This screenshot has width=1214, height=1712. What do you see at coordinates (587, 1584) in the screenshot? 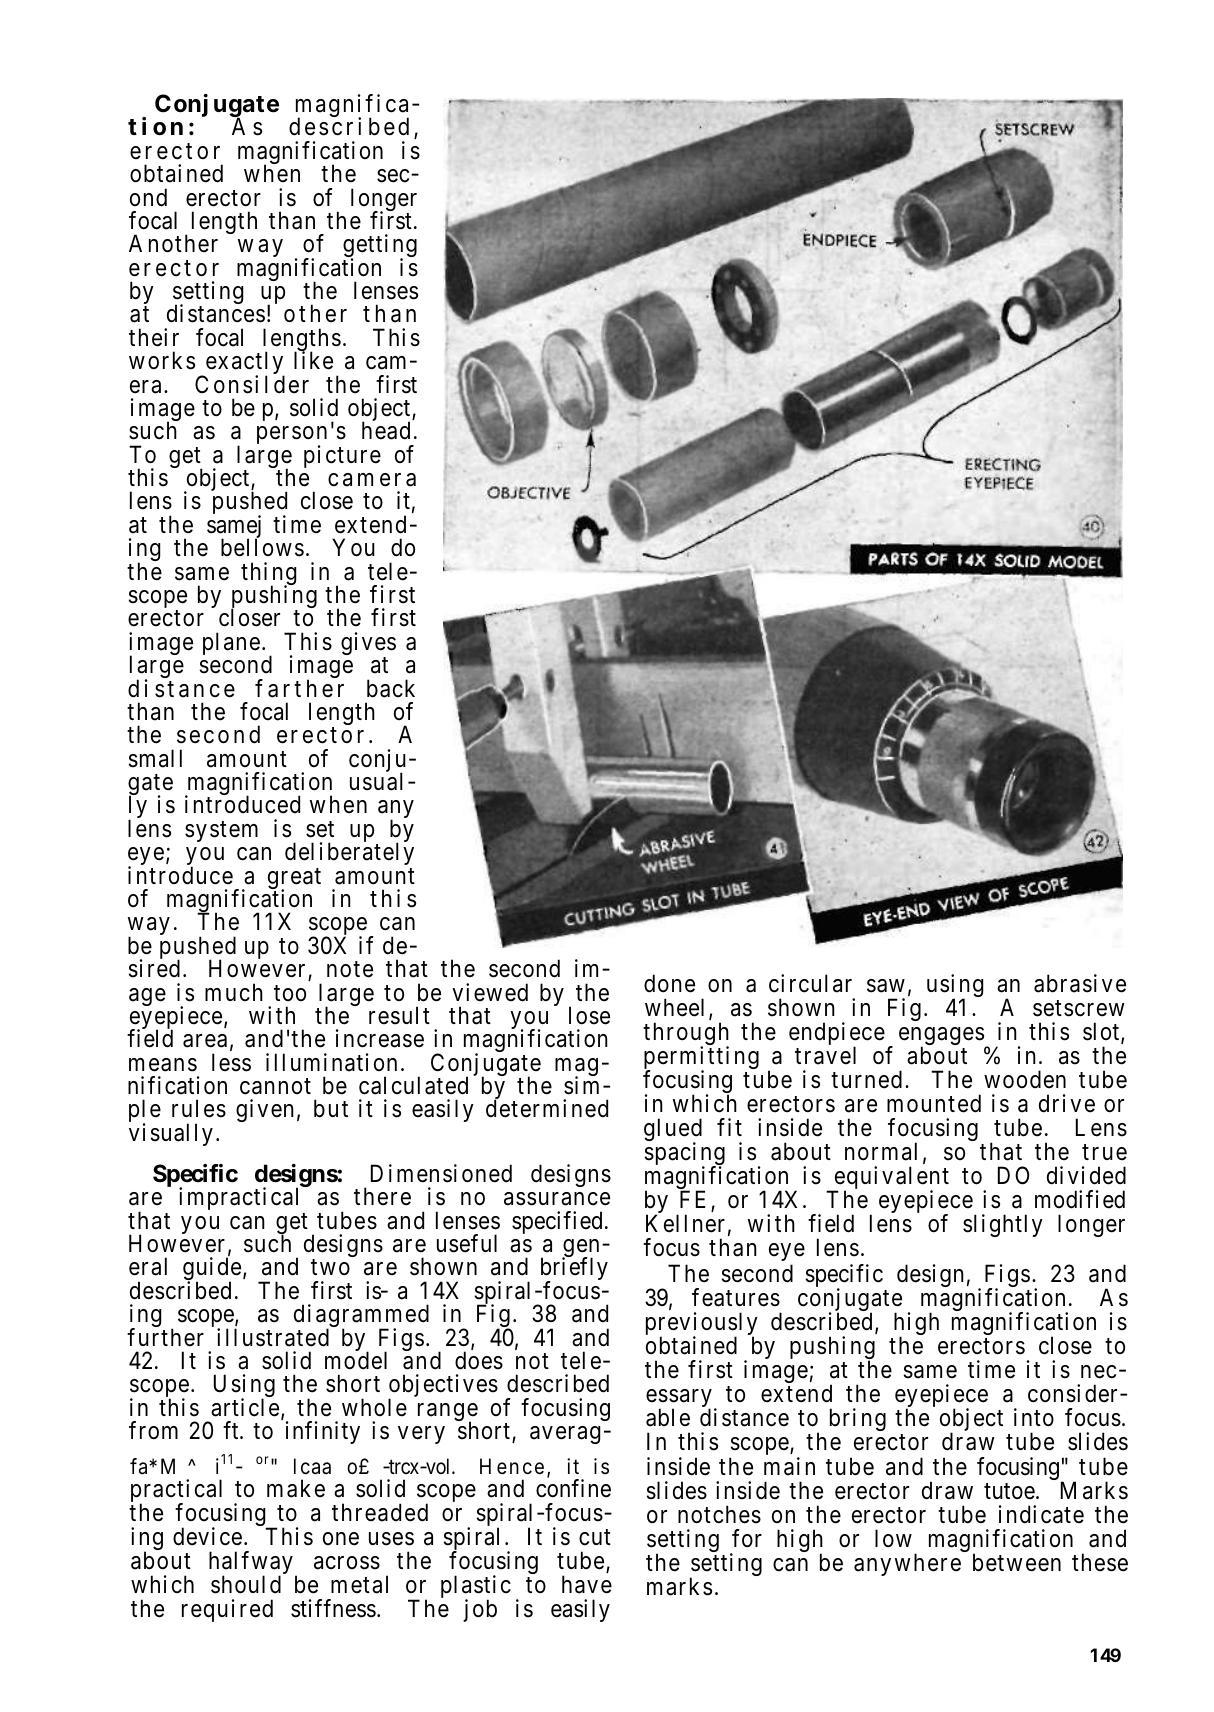
I see `have` at bounding box center [587, 1584].
